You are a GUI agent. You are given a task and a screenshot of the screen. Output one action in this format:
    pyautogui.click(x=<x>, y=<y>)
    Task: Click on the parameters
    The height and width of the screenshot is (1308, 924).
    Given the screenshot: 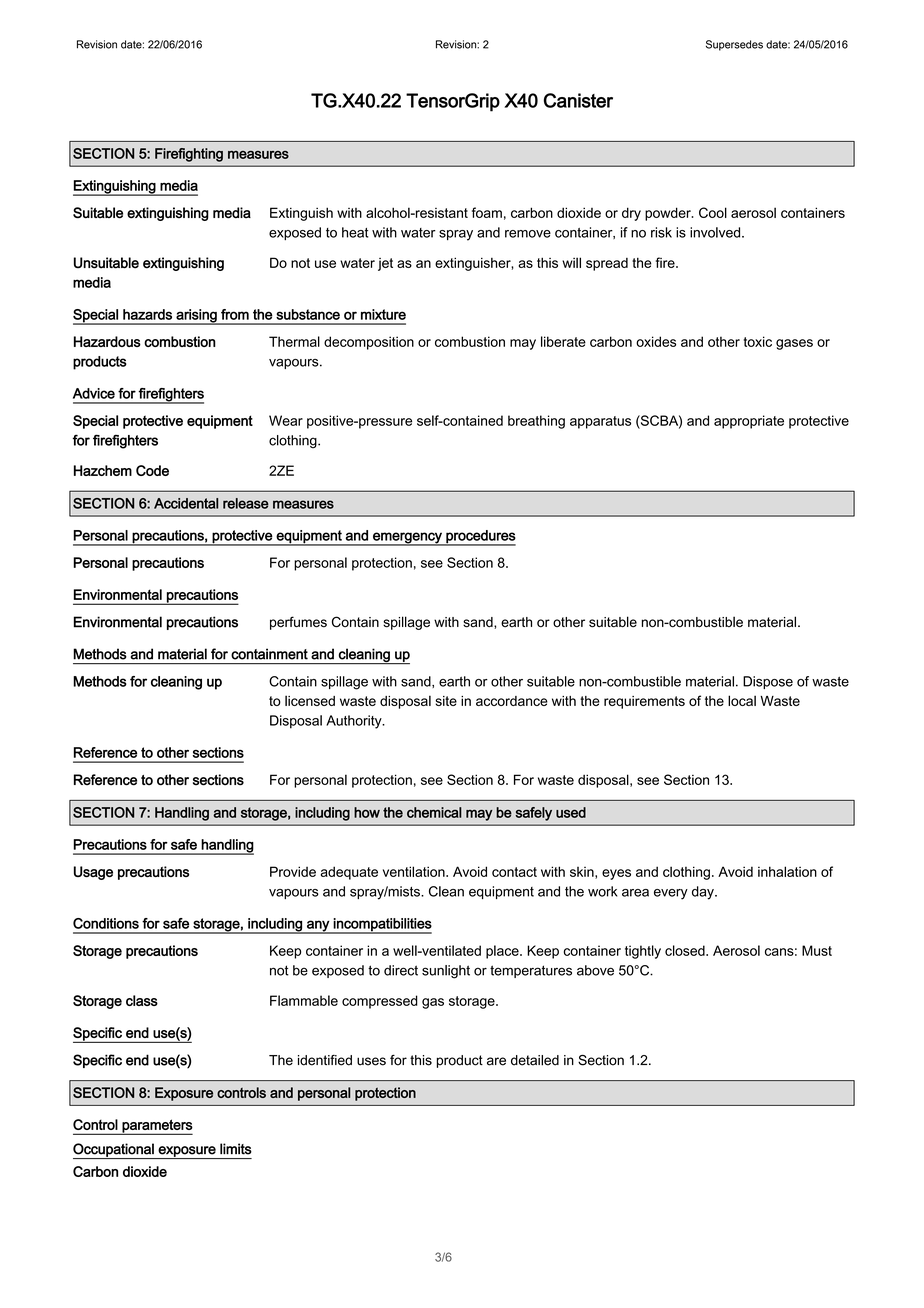 What is the action you would take?
    pyautogui.click(x=156, y=1127)
